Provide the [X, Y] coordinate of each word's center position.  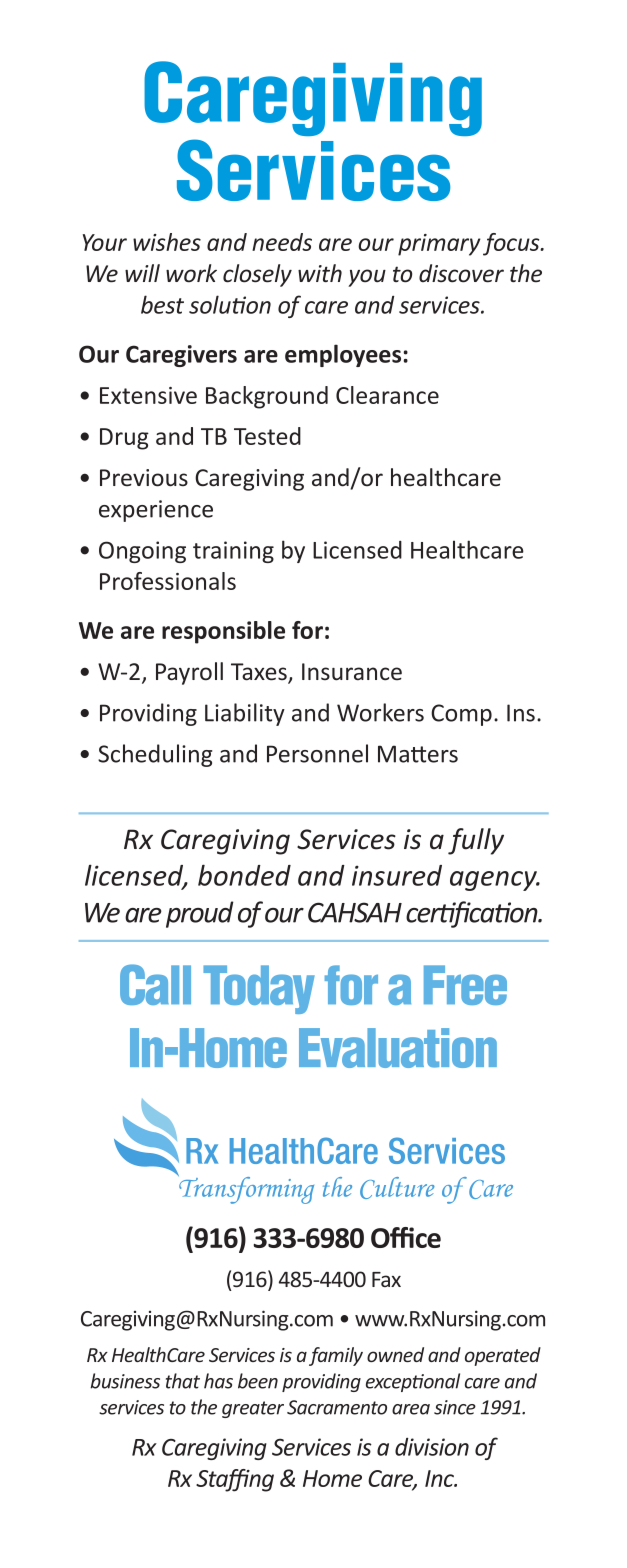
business [125, 1381]
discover [461, 273]
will [142, 273]
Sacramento [337, 1407]
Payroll [189, 673]
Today [259, 989]
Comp [461, 715]
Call [155, 984]
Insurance [352, 672]
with [320, 273]
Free [465, 985]
